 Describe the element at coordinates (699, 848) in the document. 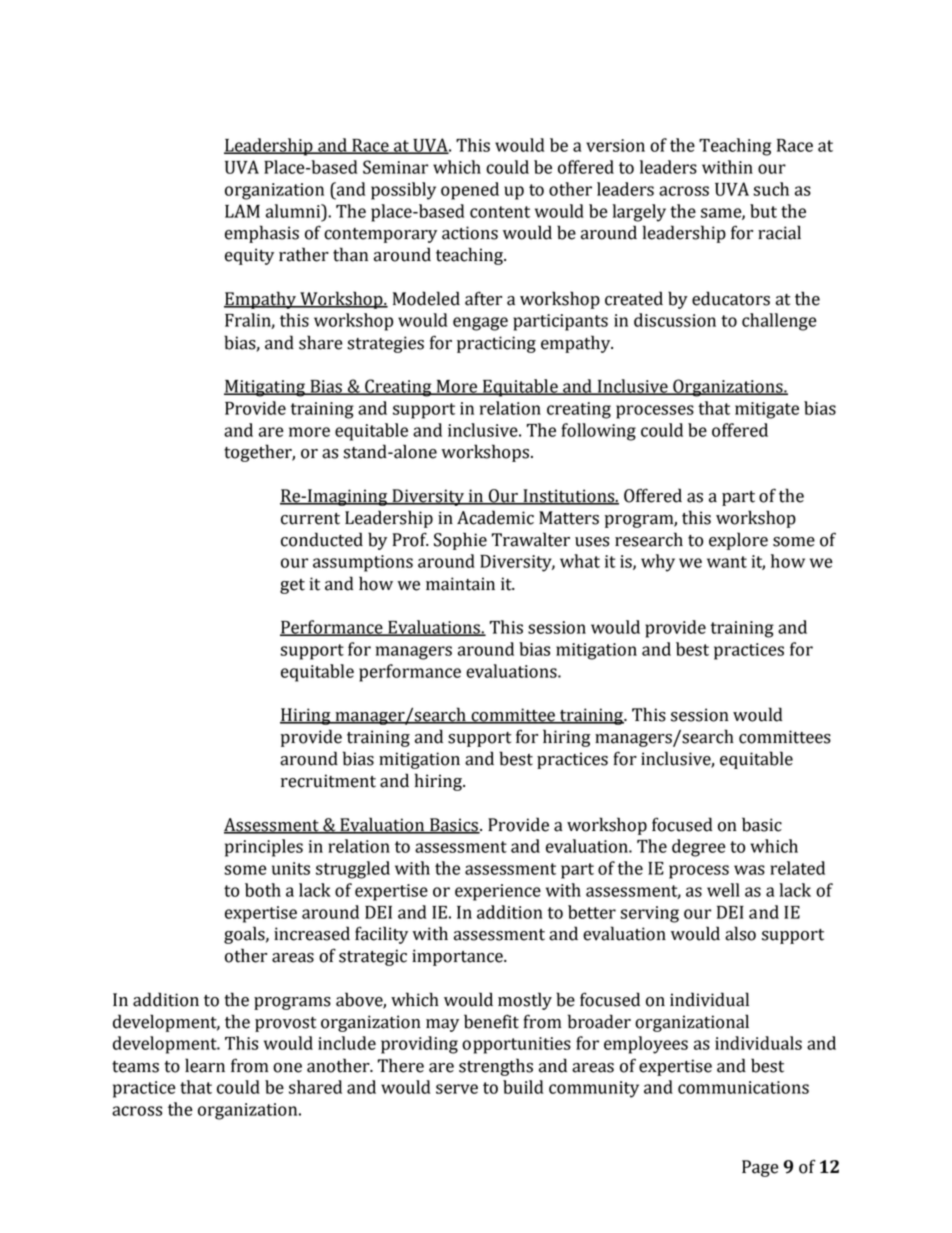

I see `degree` at that location.
